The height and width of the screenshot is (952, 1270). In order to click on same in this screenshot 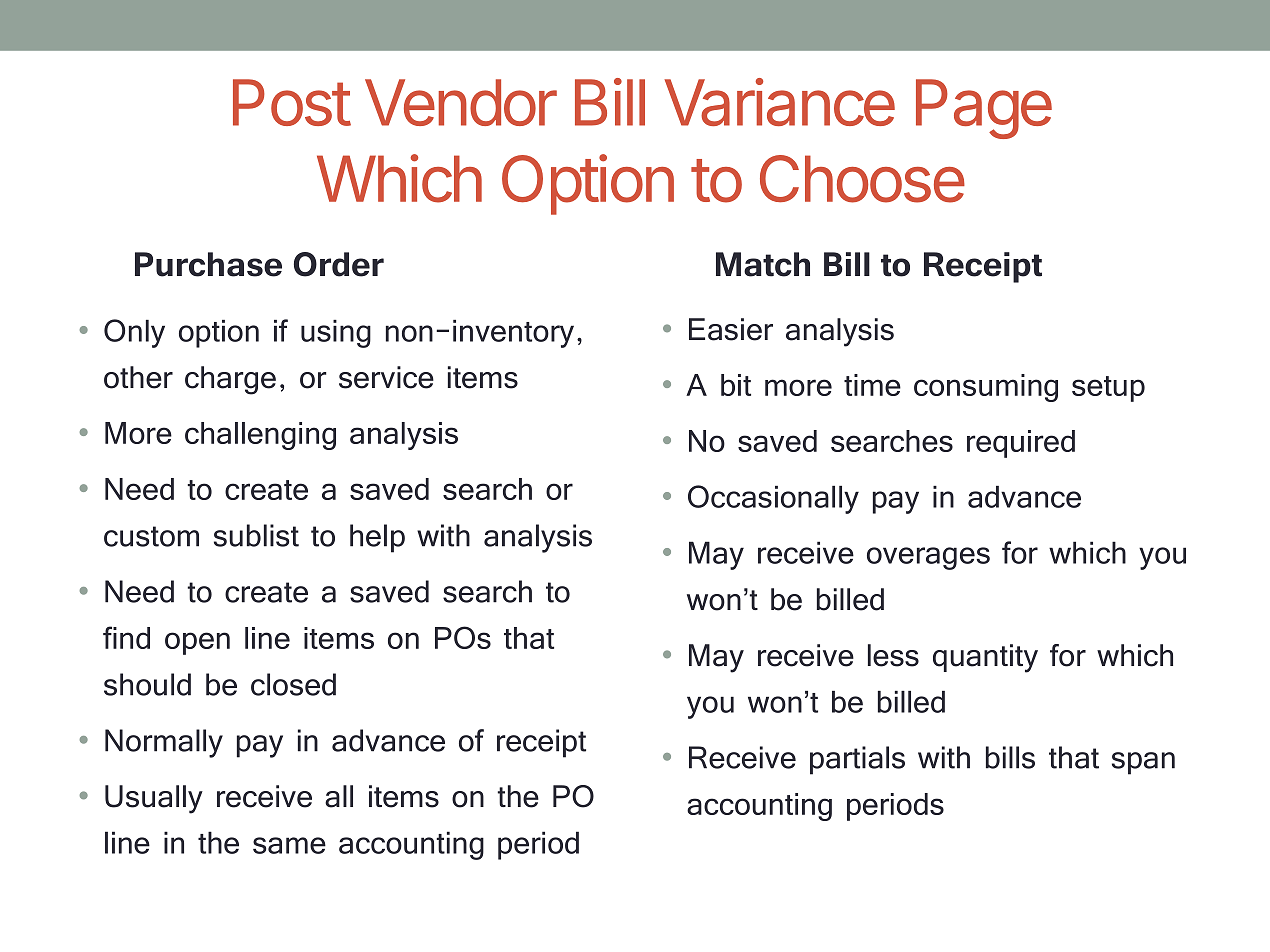, I will do `click(289, 845)`.
